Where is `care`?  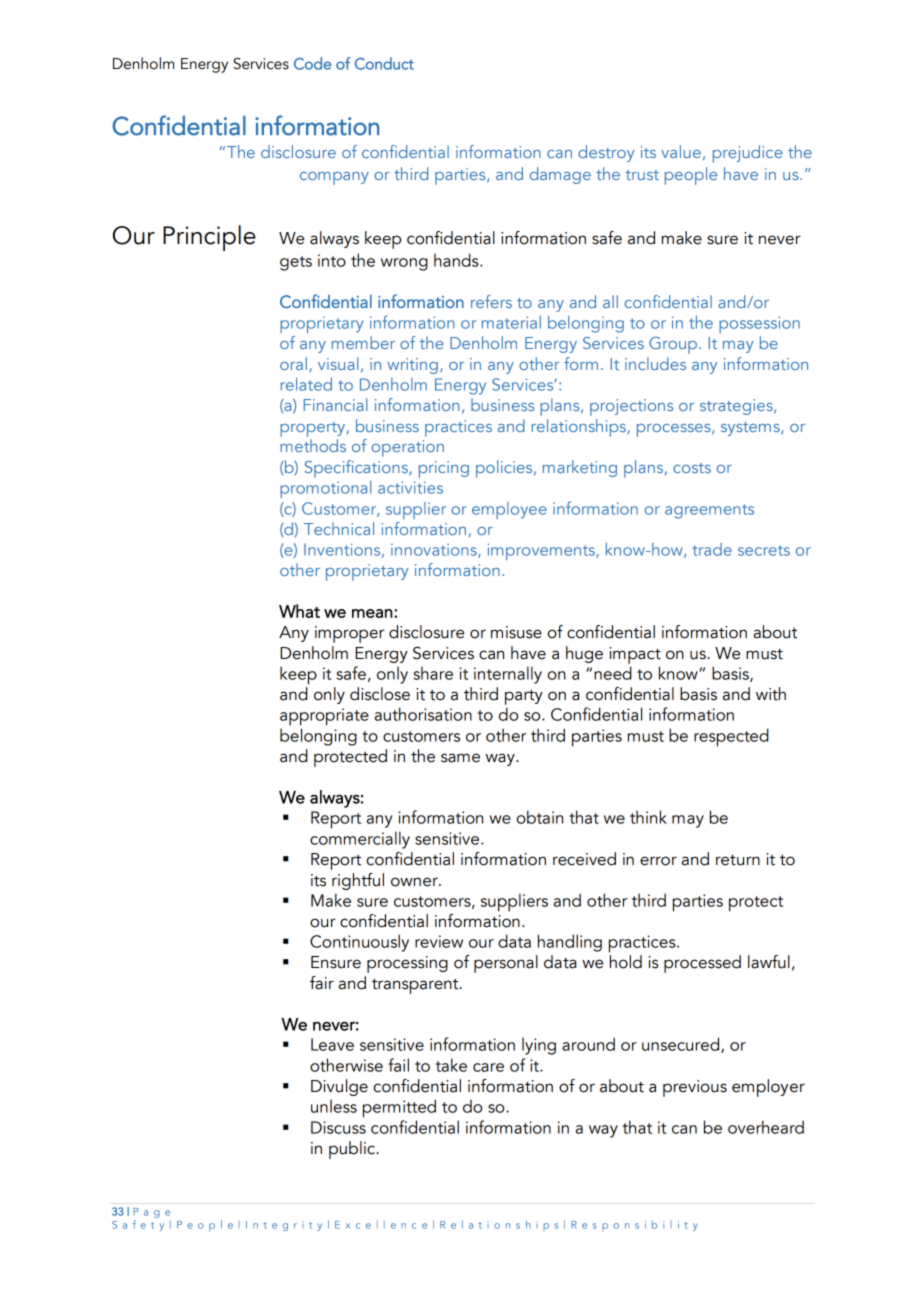 care is located at coordinates (488, 1067).
